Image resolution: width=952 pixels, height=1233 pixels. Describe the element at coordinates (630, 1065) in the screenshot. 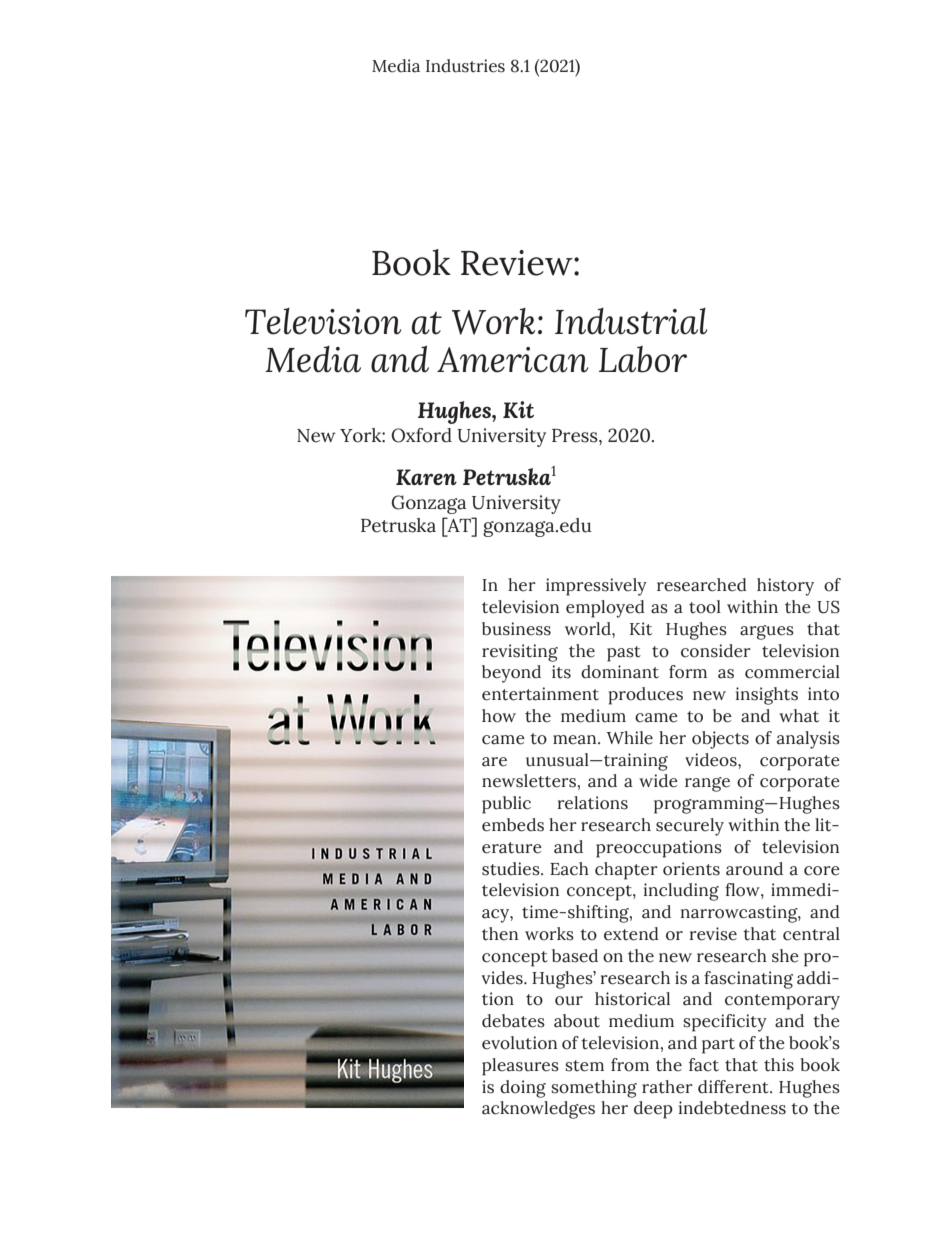

I see `from` at that location.
